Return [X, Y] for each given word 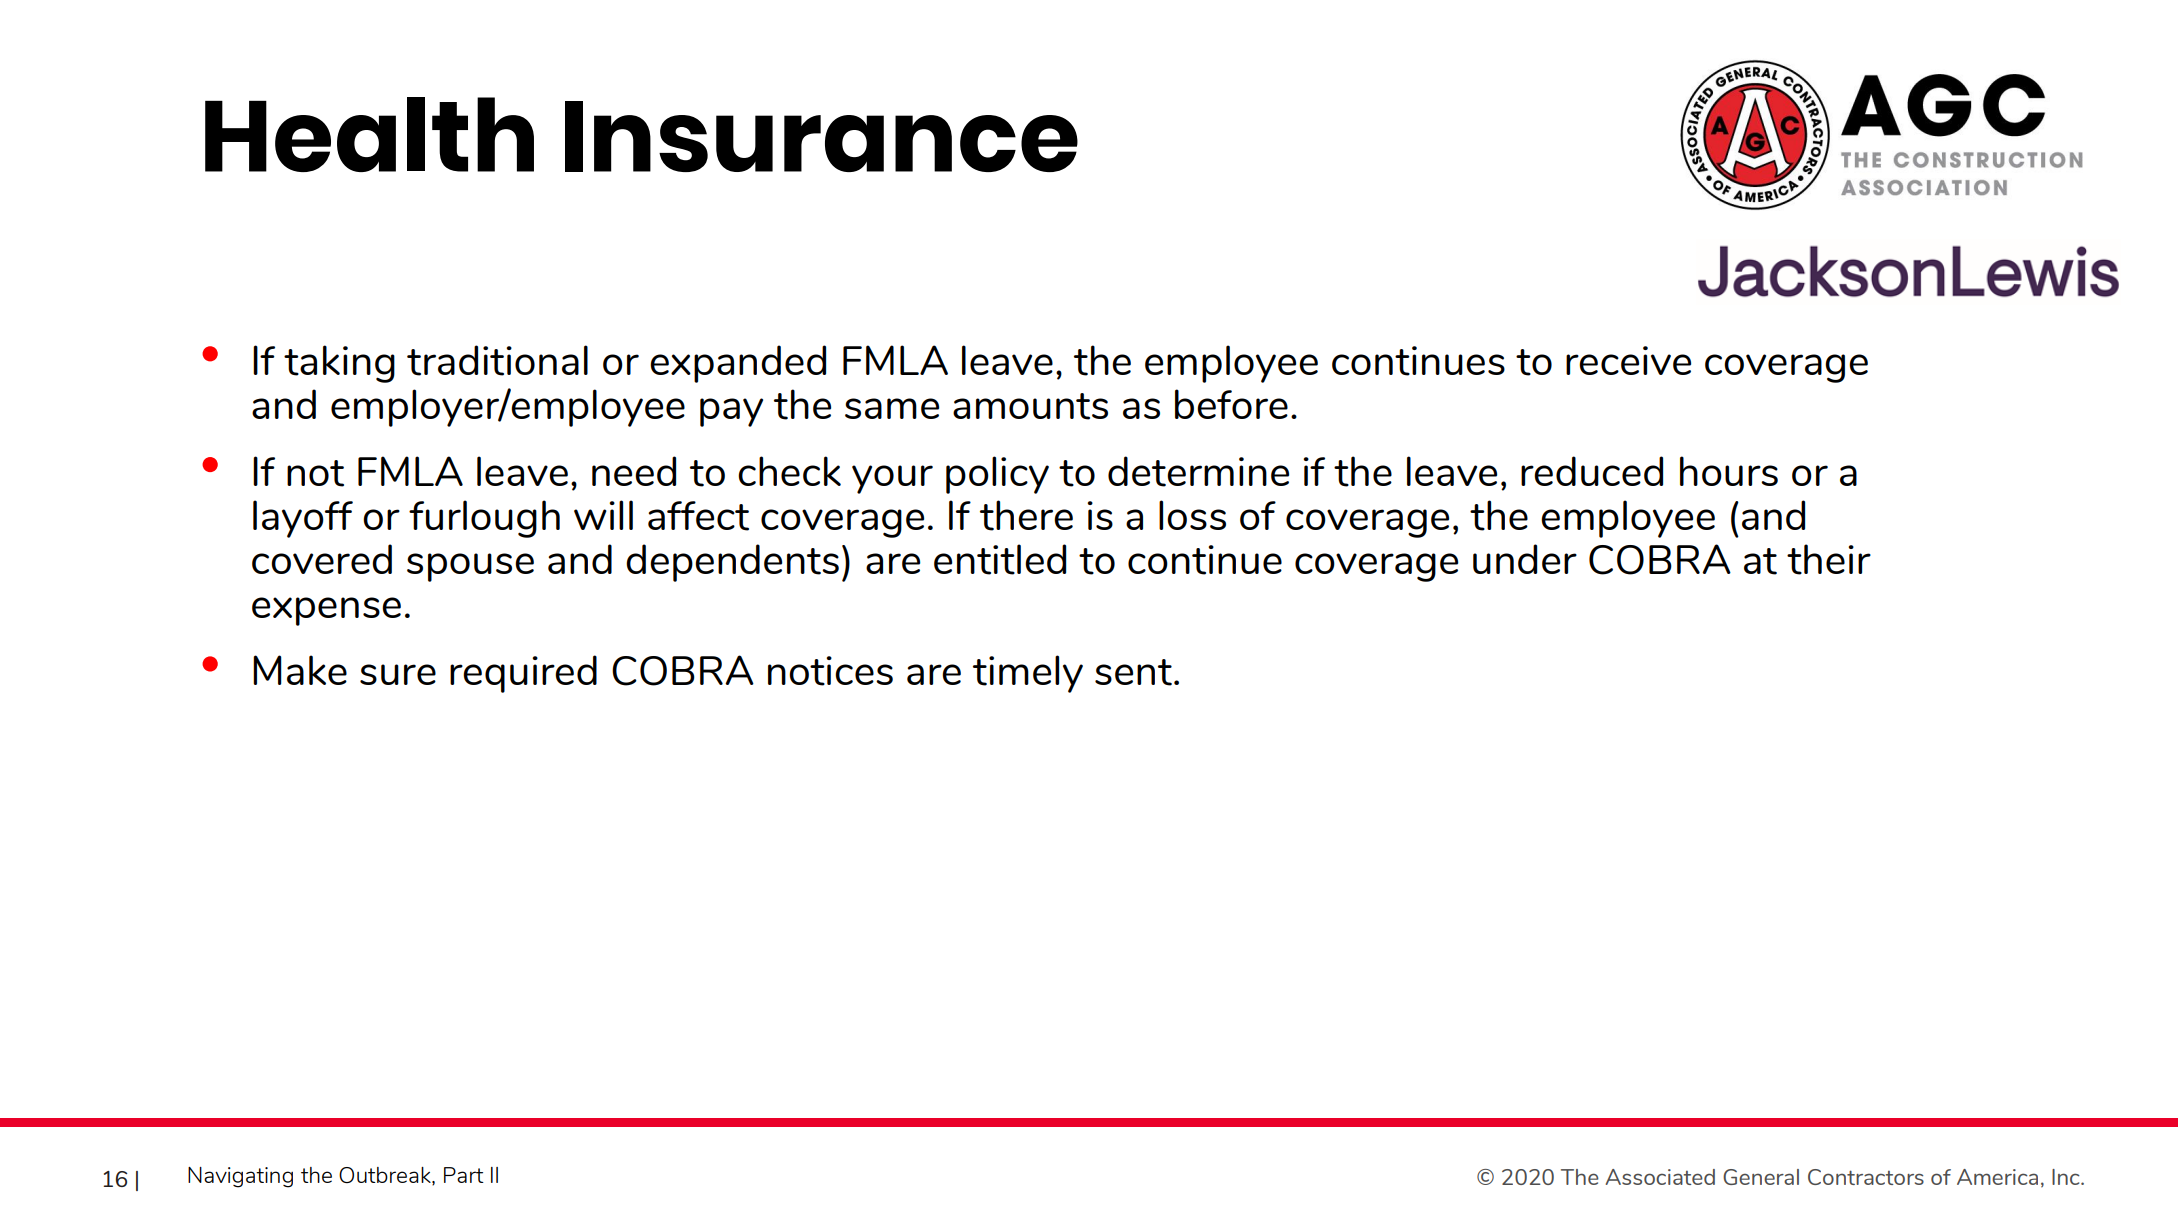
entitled [1000, 559]
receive [1628, 360]
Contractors [1866, 1177]
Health [369, 134]
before [1231, 404]
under [1525, 559]
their [1829, 559]
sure [398, 674]
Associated [1660, 1177]
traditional [497, 360]
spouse [470, 567]
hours [1729, 471]
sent [1133, 672]
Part [464, 1175]
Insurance [821, 136]
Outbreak [386, 1176]
